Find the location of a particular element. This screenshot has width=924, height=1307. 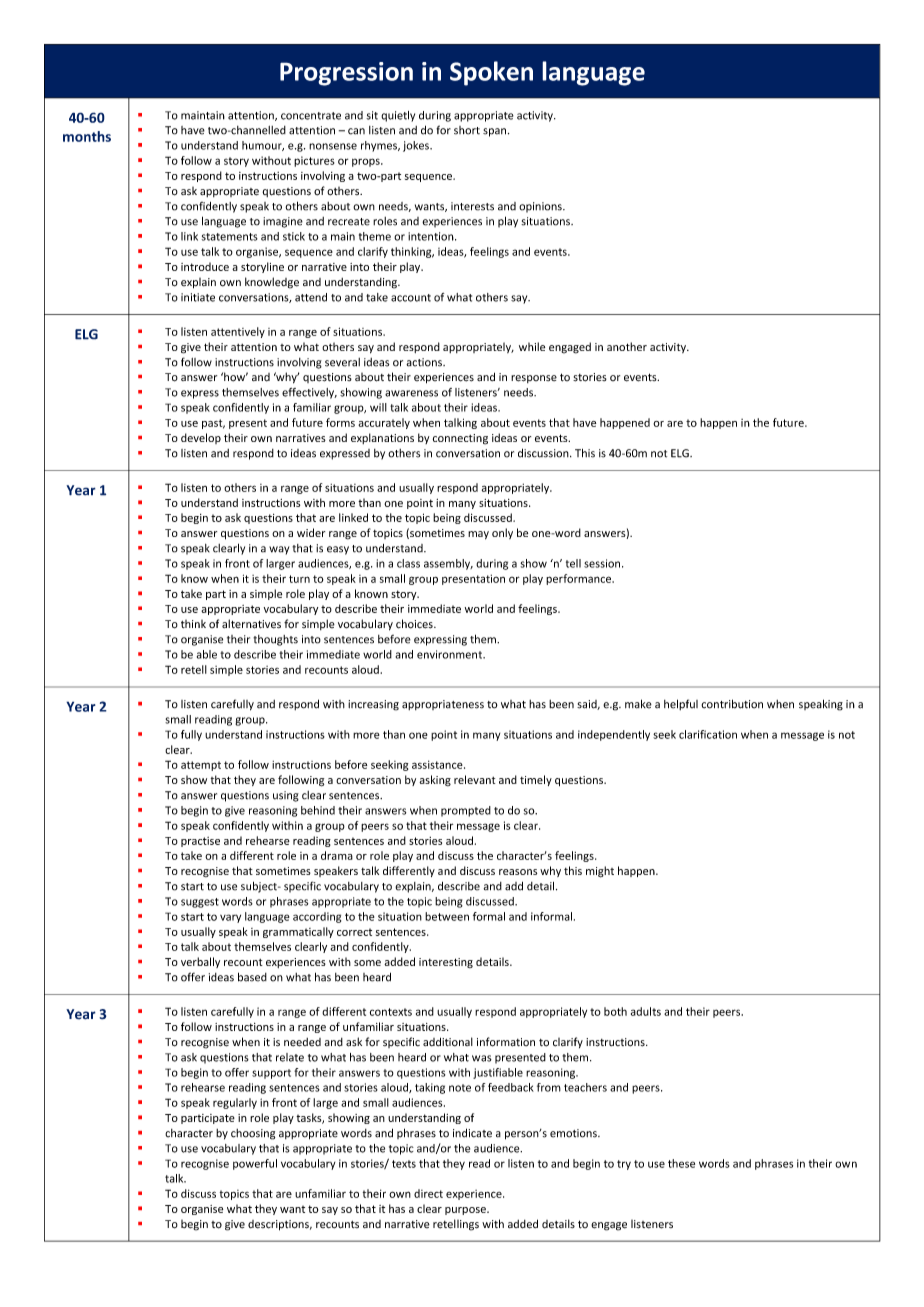

months is located at coordinates (87, 136).
